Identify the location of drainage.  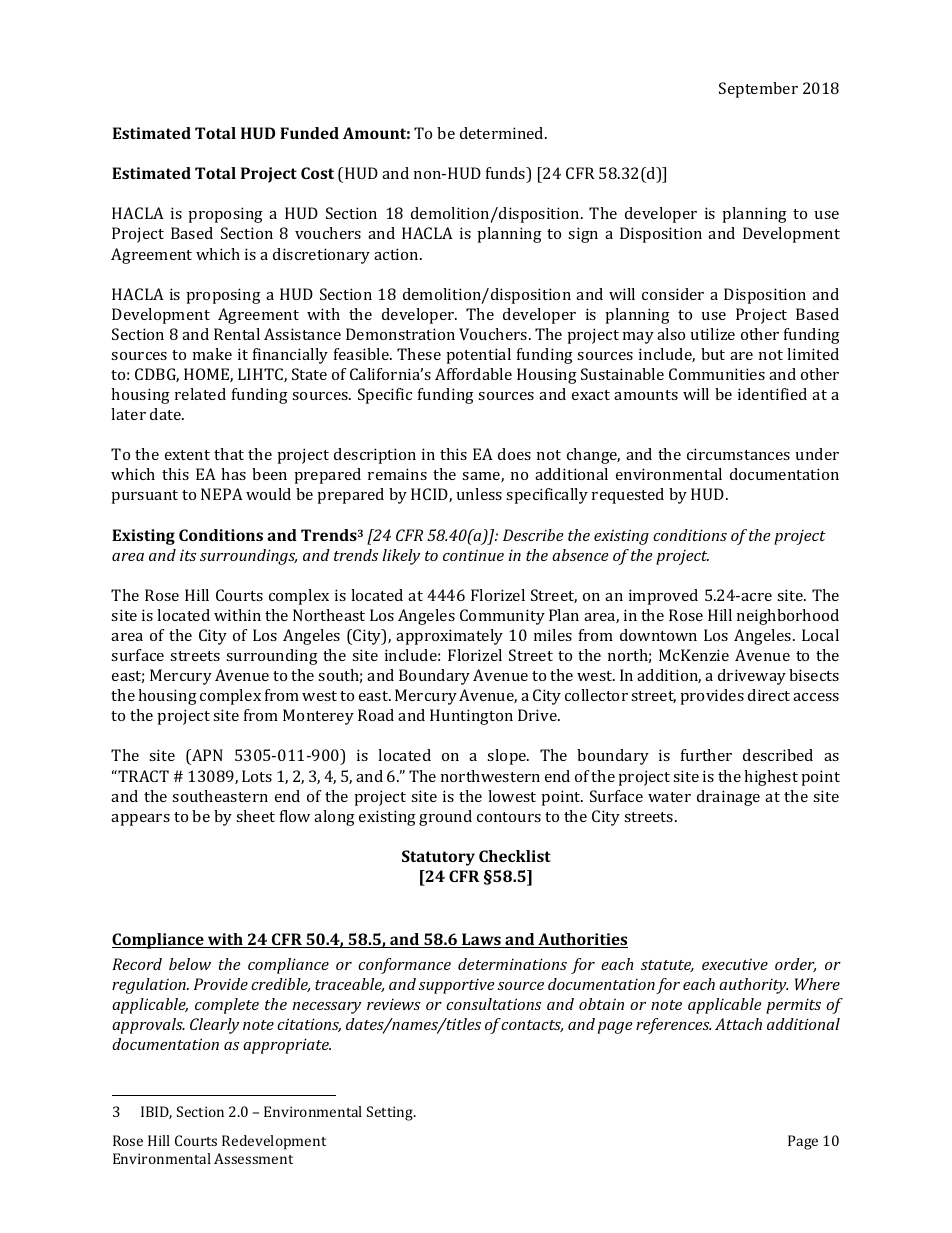
(728, 798).
